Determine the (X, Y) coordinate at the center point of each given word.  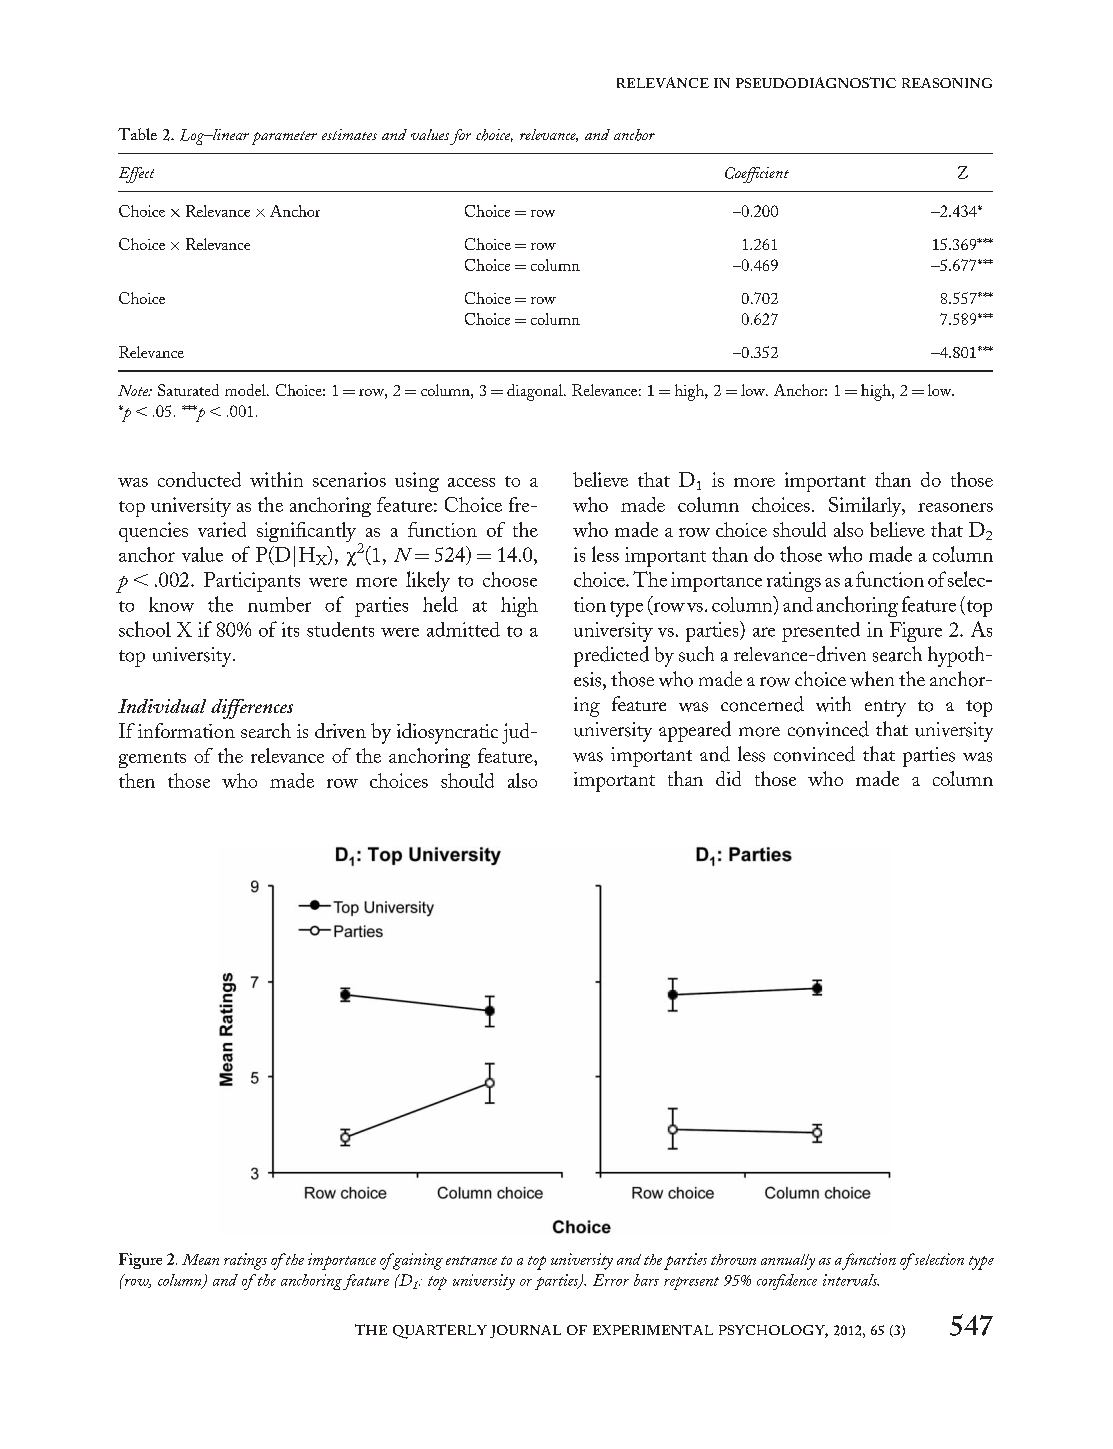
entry (885, 708)
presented (821, 632)
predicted (611, 656)
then (137, 780)
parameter (284, 138)
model (246, 390)
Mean (200, 1259)
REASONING (947, 83)
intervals (851, 1280)
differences (252, 709)
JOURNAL (525, 1331)
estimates (349, 134)
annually (788, 1262)
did (728, 778)
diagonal (536, 392)
